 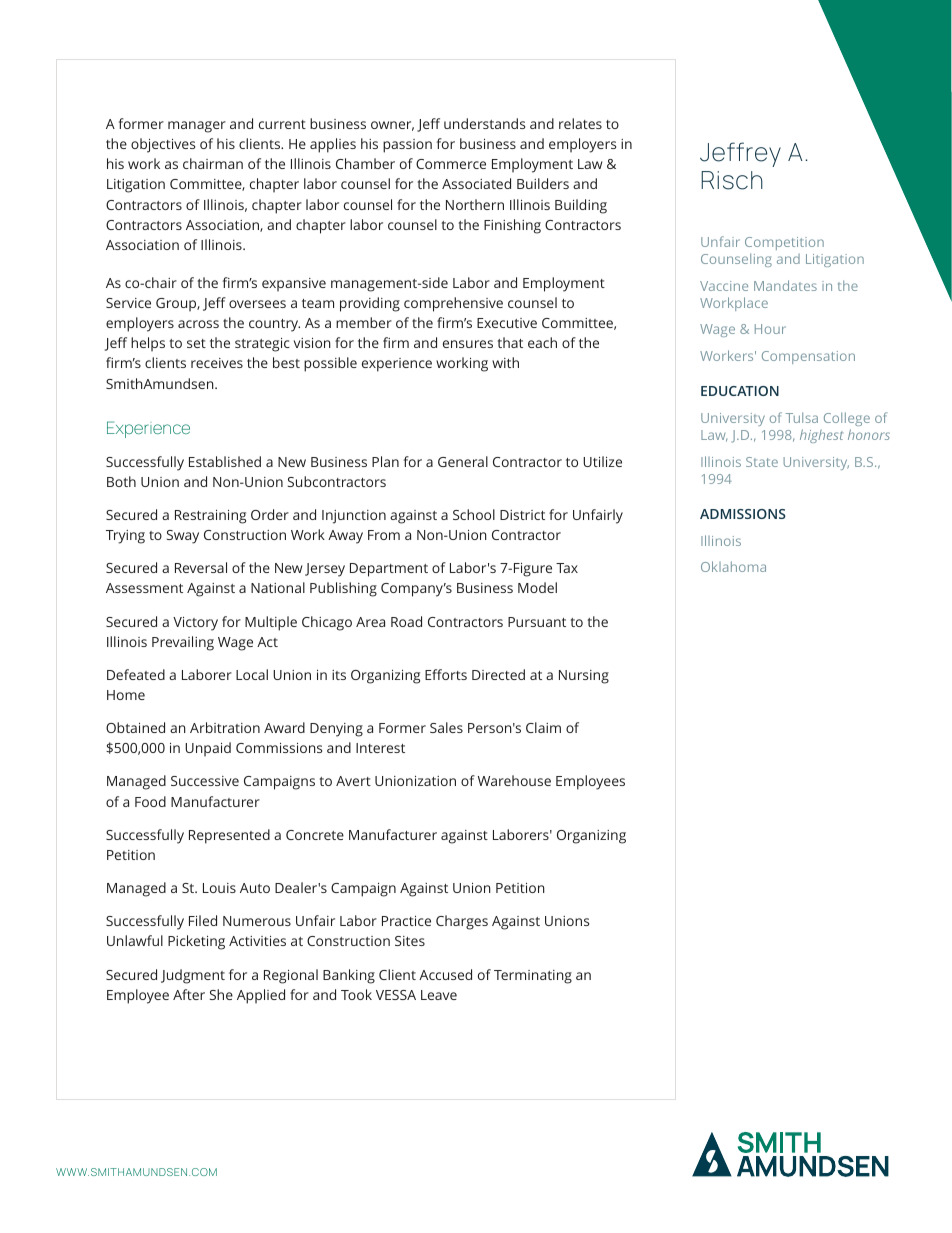 I want to click on Tulsa, so click(x=802, y=417).
